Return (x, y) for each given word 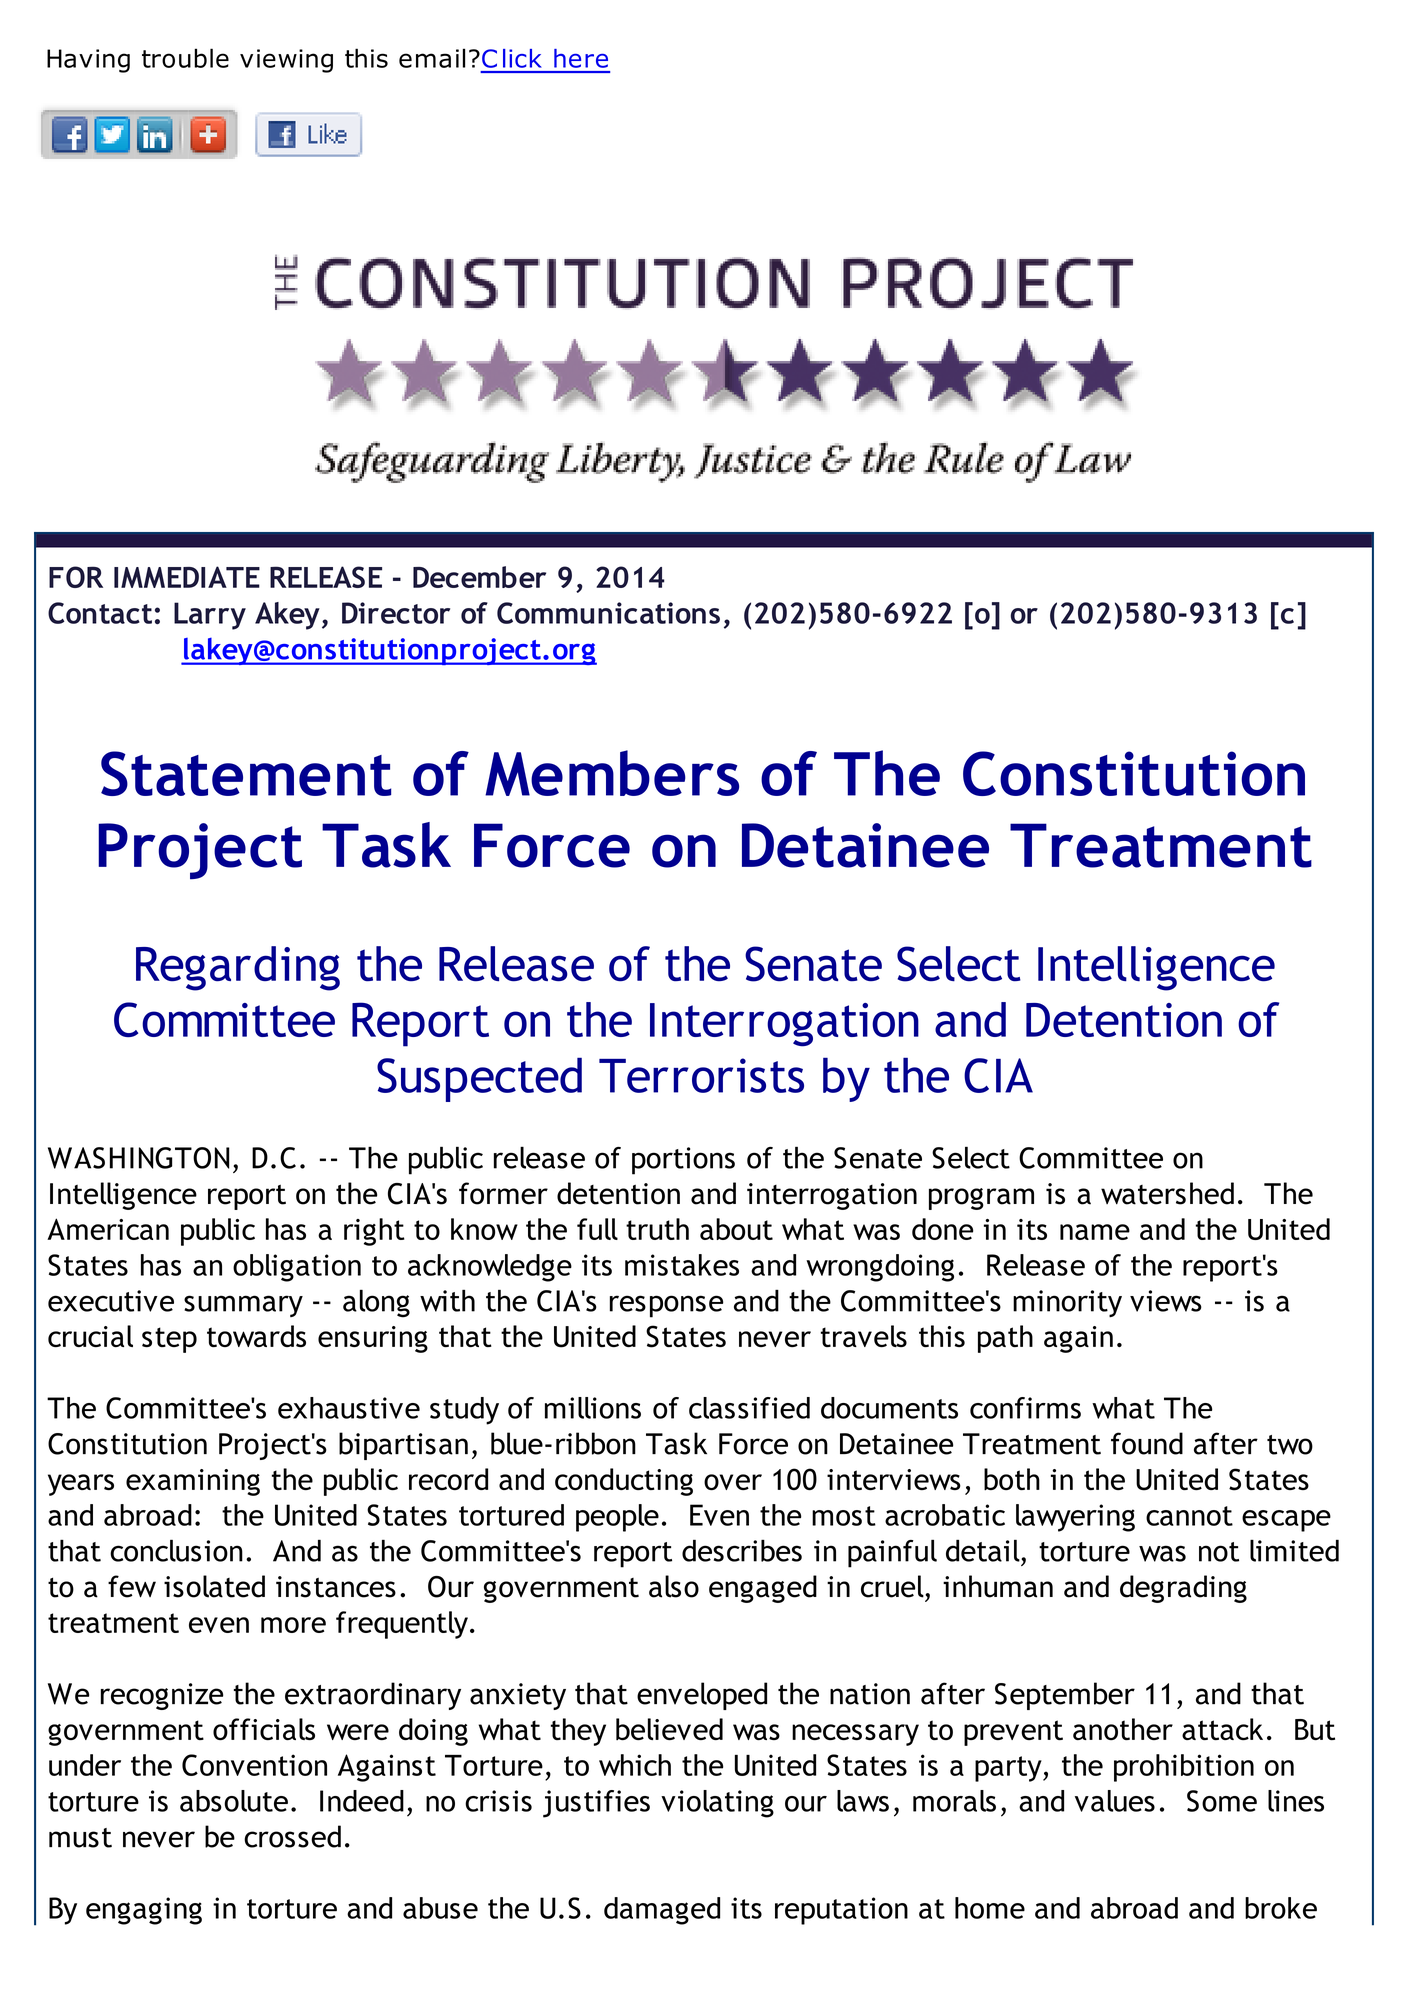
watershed (1167, 1193)
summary (243, 1306)
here (581, 58)
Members (612, 773)
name (1095, 1232)
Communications (608, 613)
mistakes (682, 1265)
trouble (185, 58)
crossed (292, 1836)
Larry (210, 616)
